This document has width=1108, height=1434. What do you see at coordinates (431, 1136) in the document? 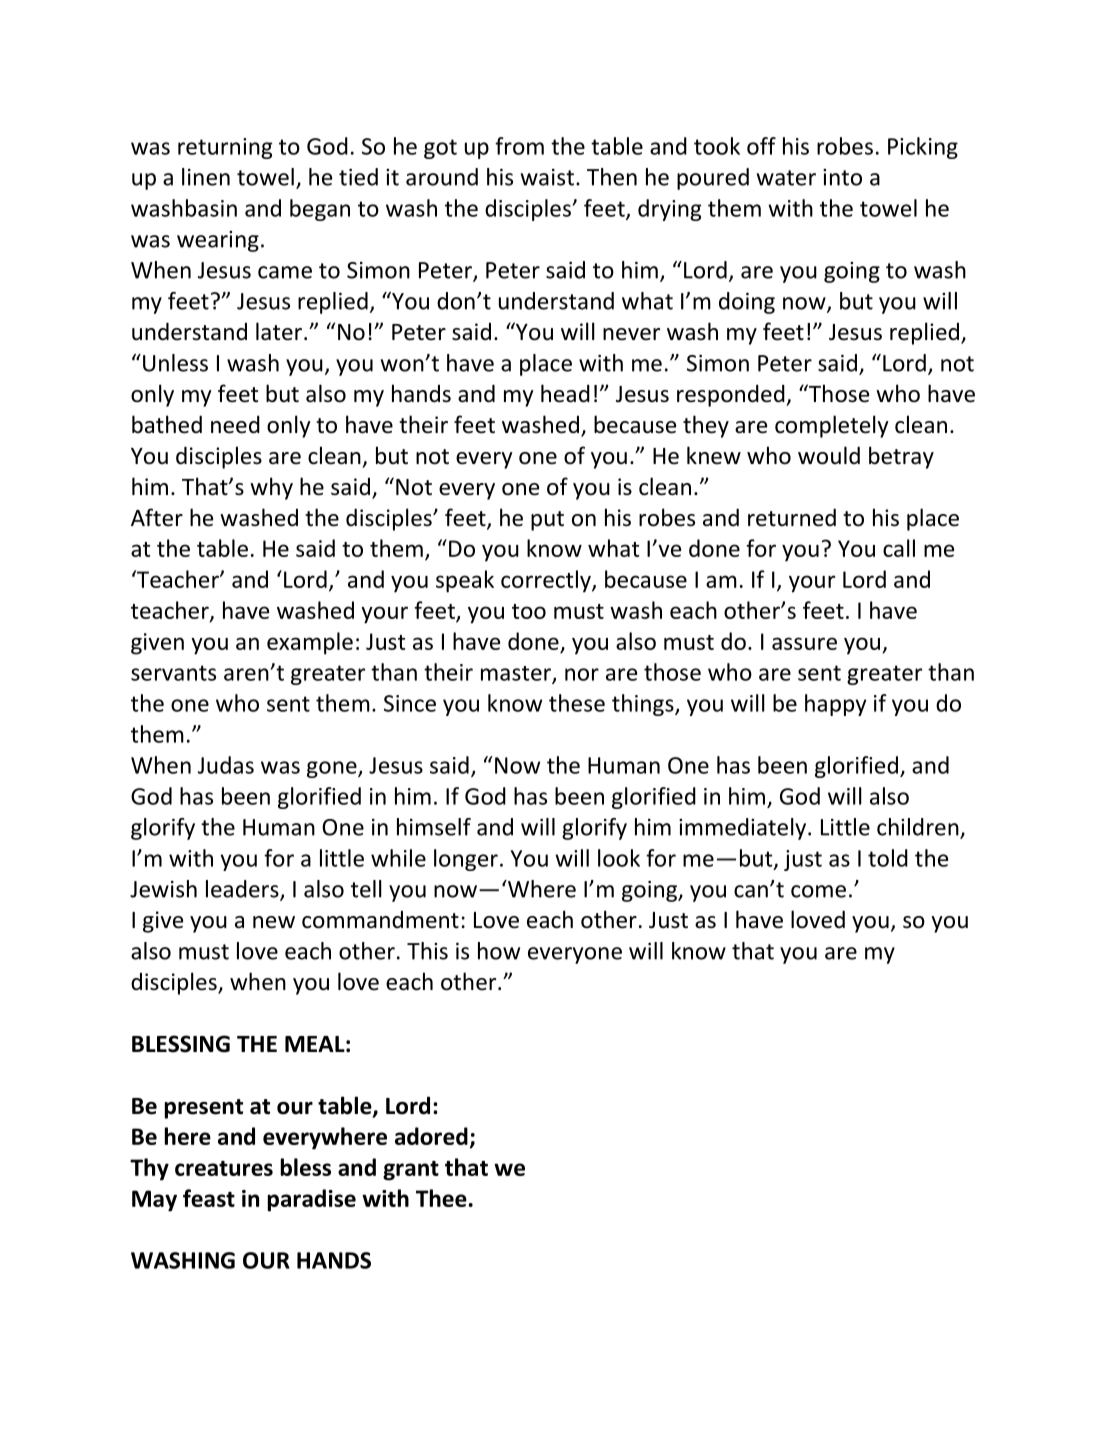
I see `adored` at bounding box center [431, 1136].
